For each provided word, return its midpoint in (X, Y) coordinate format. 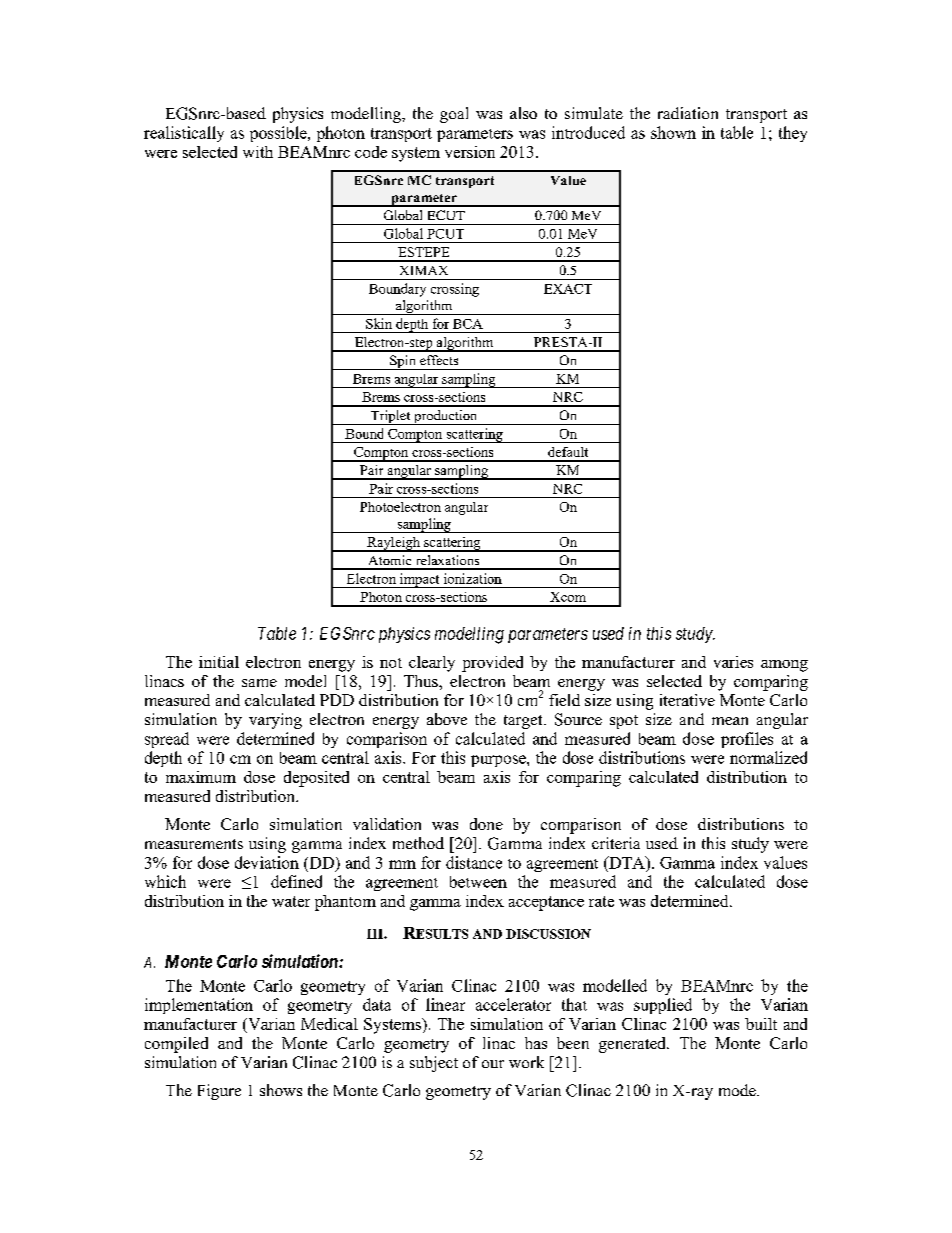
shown (673, 132)
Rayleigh (393, 544)
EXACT (568, 289)
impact (420, 580)
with (258, 152)
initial (219, 662)
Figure (219, 1092)
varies (733, 662)
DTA (627, 862)
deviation (267, 862)
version (470, 152)
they (793, 134)
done (486, 824)
